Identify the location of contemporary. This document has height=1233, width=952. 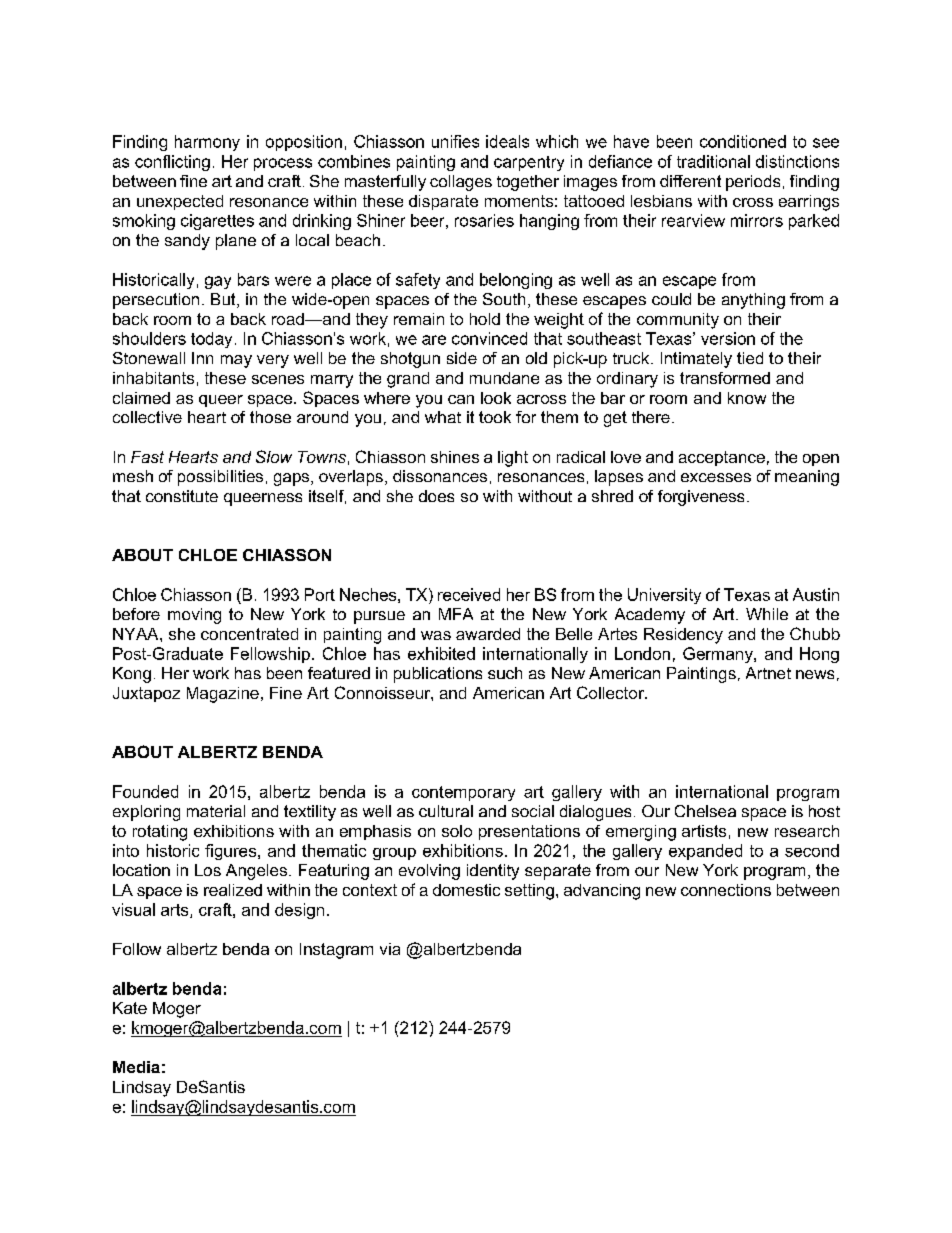
(463, 793).
